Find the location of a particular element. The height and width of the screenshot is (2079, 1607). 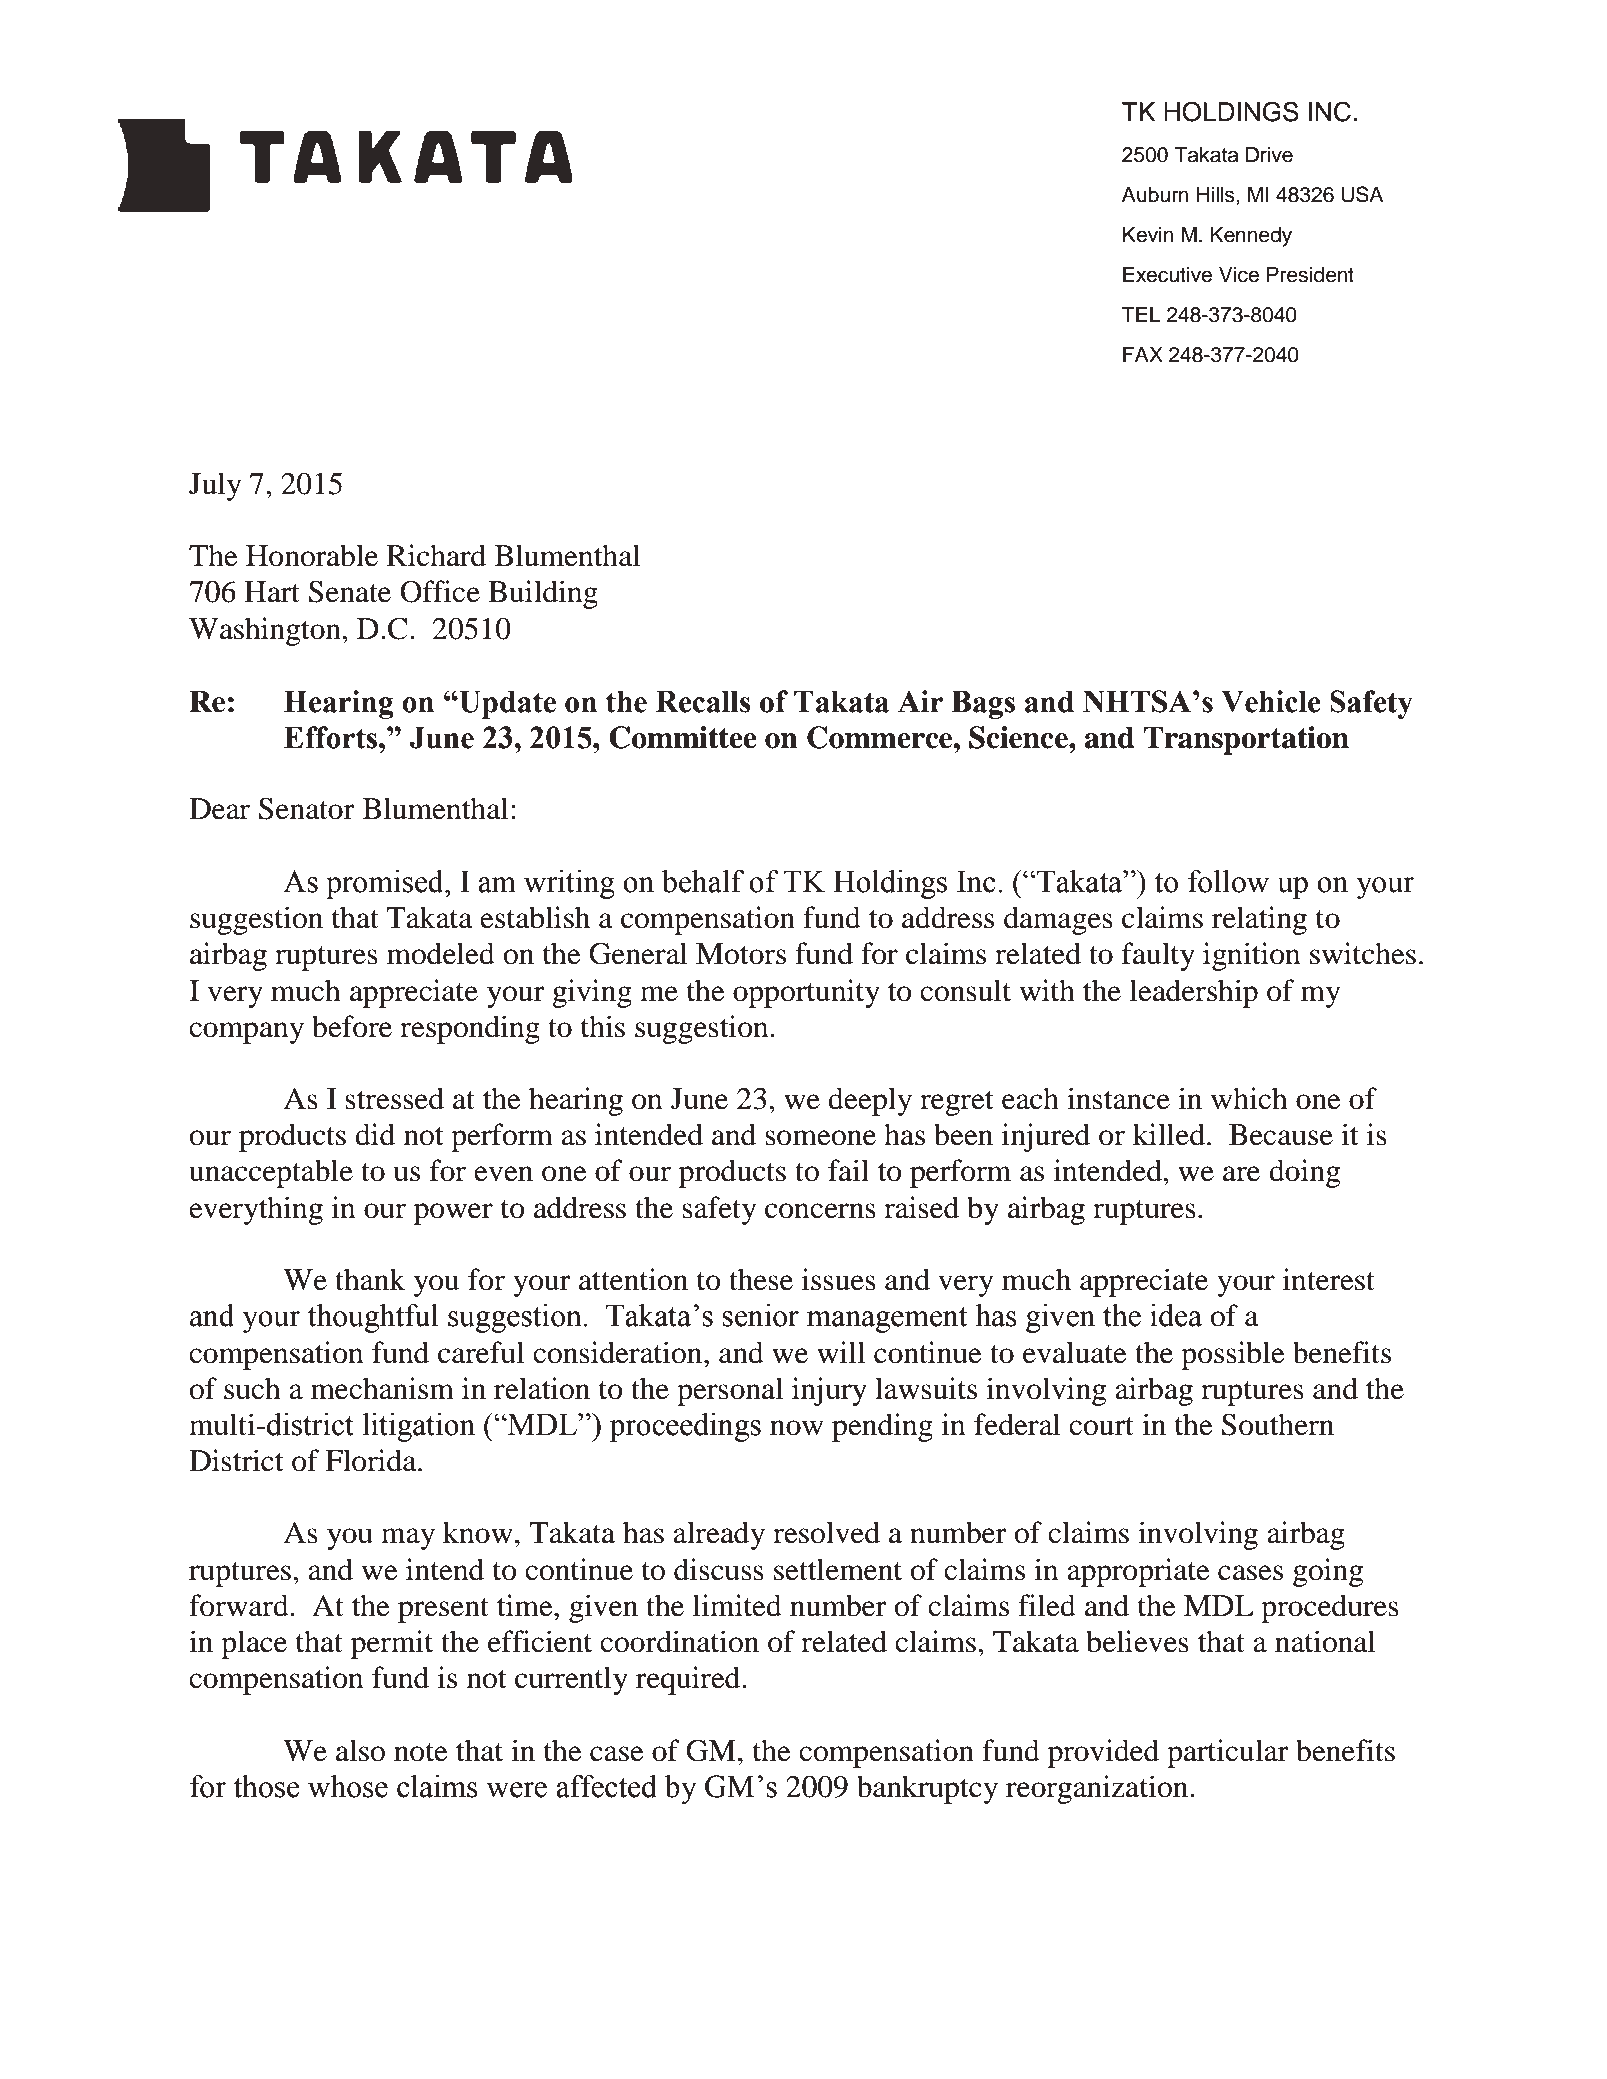

Efforts is located at coordinates (332, 737).
